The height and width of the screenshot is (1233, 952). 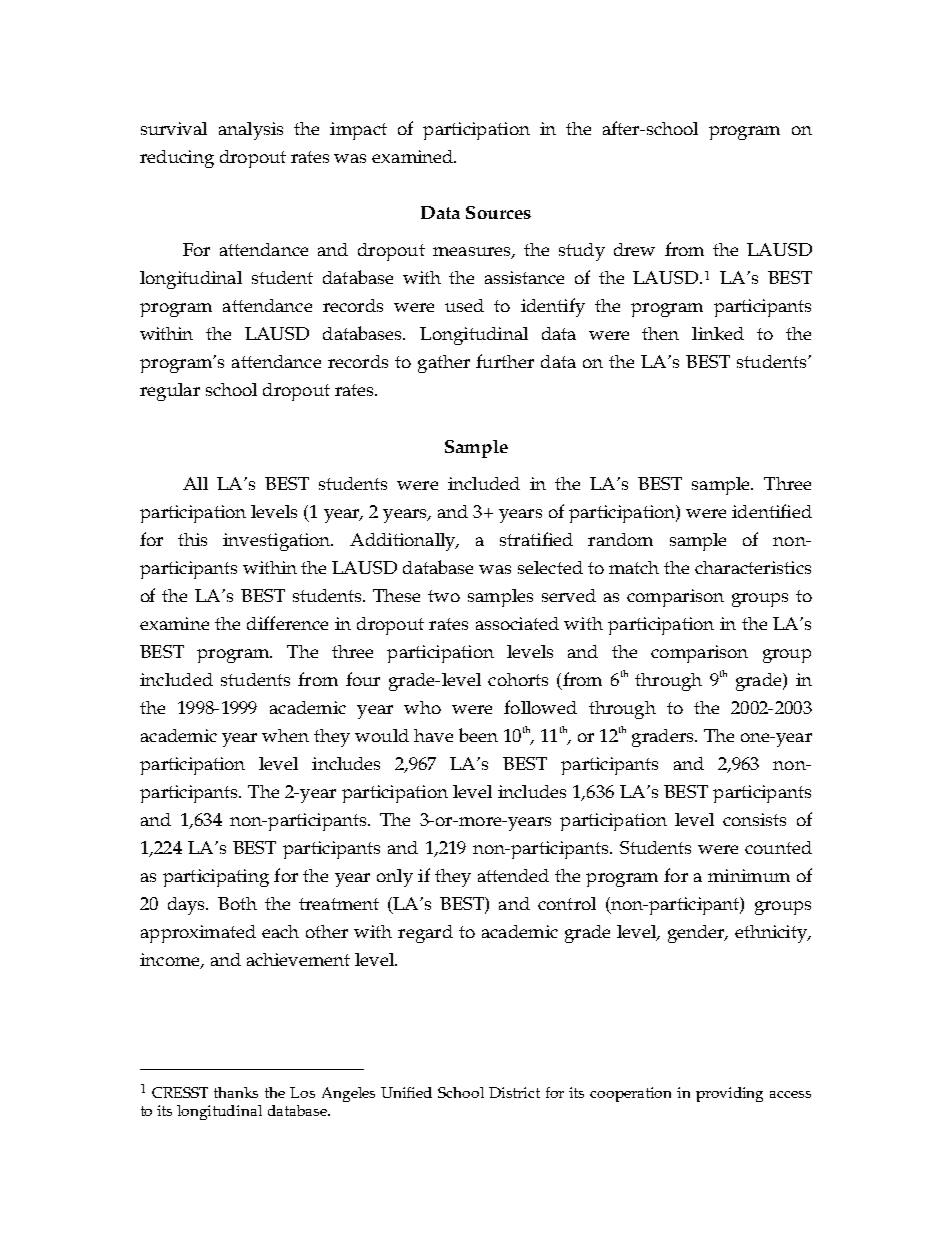 What do you see at coordinates (514, 1092) in the screenshot?
I see `District` at bounding box center [514, 1092].
